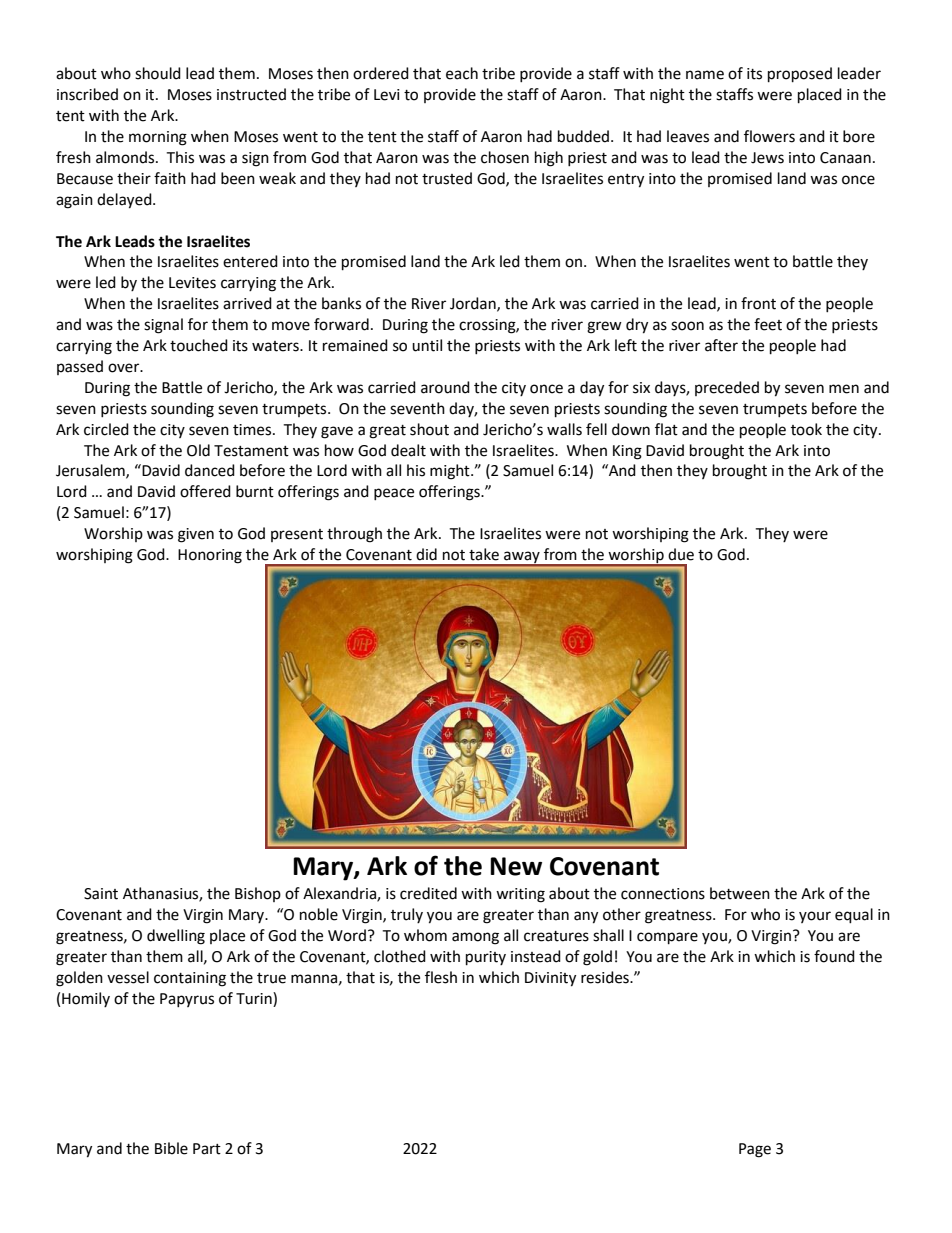  Describe the element at coordinates (484, 554) in the screenshot. I see `take` at that location.
